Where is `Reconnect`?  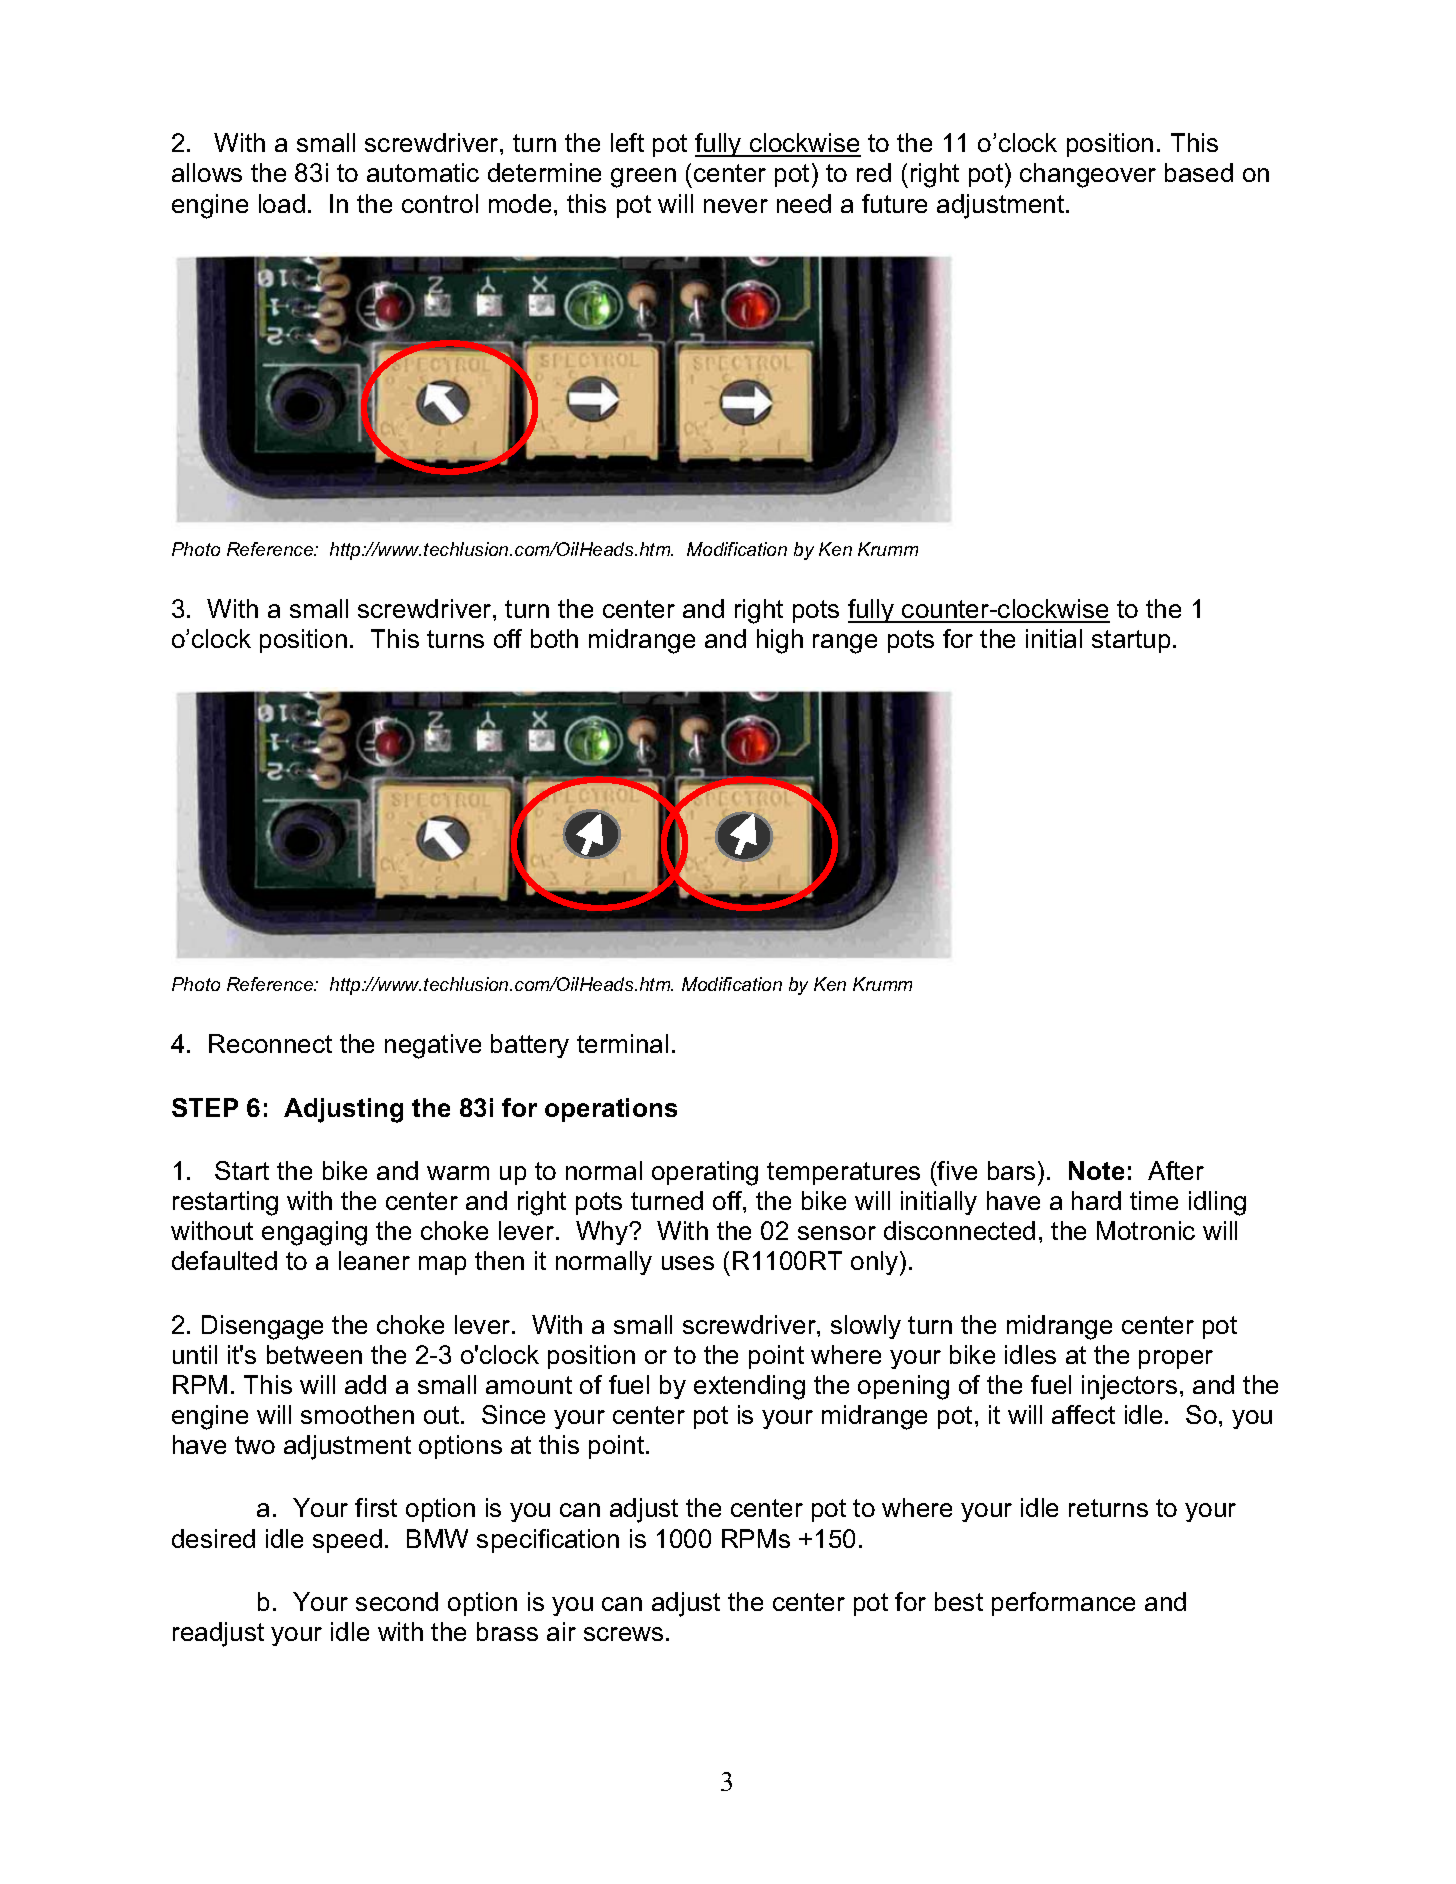 Reconnect is located at coordinates (270, 1043).
